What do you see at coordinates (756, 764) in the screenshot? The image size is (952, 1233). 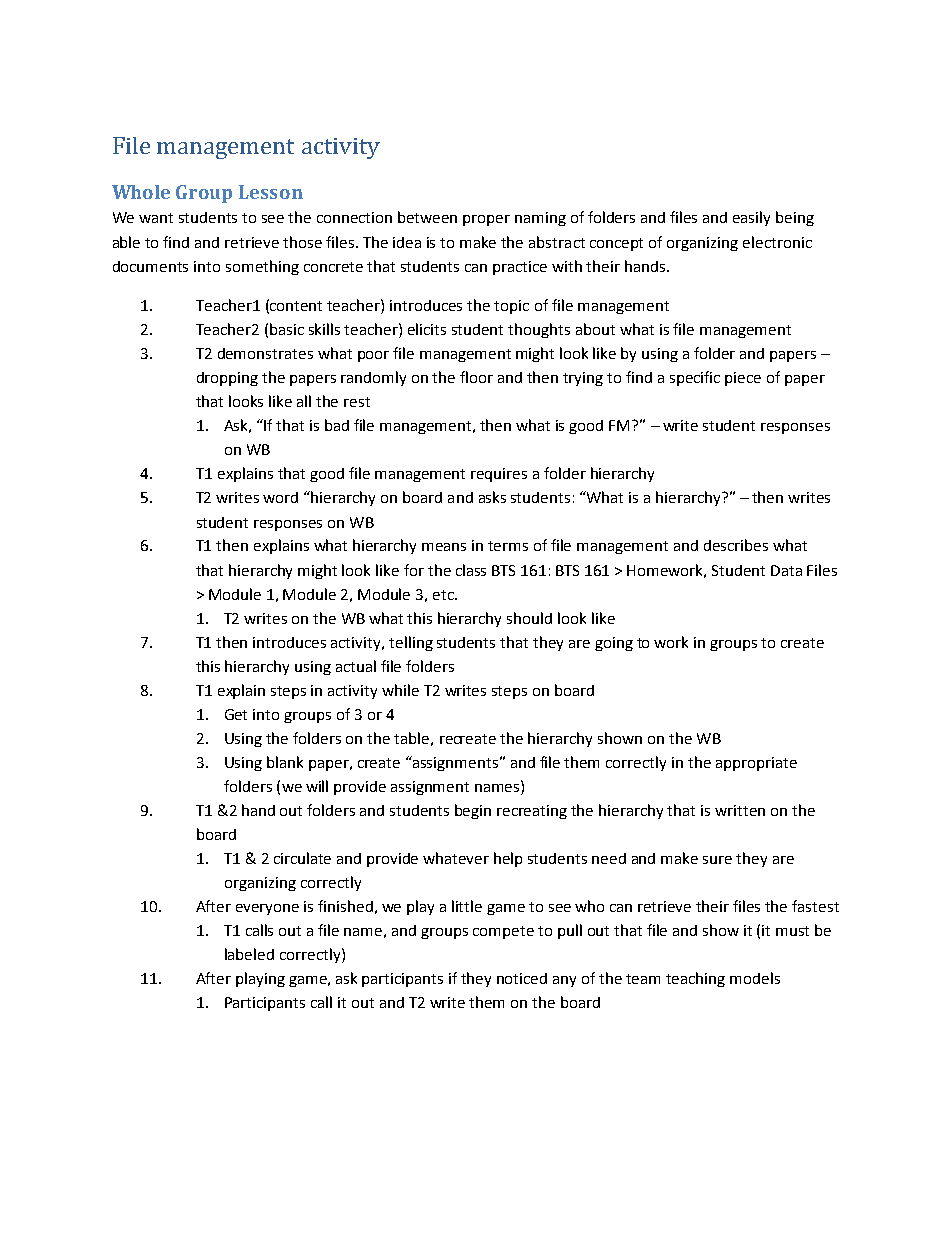 I see `appropriate` at bounding box center [756, 764].
